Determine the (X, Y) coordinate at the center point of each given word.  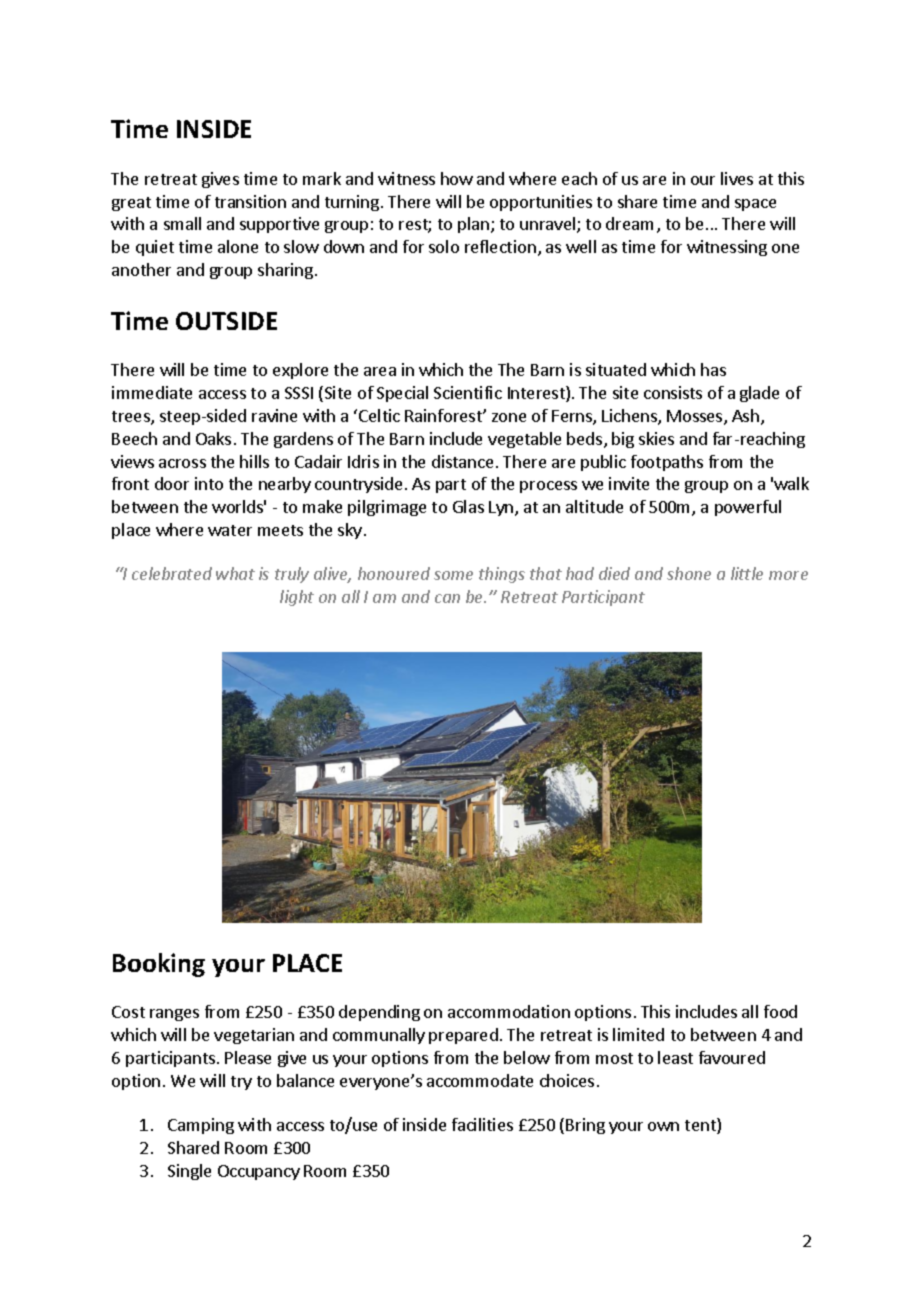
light (297, 598)
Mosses (696, 417)
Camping (201, 1126)
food (780, 1011)
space (755, 205)
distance (462, 461)
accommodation (509, 1011)
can (447, 598)
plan (473, 225)
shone (689, 573)
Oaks (213, 438)
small (182, 223)
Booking (159, 965)
